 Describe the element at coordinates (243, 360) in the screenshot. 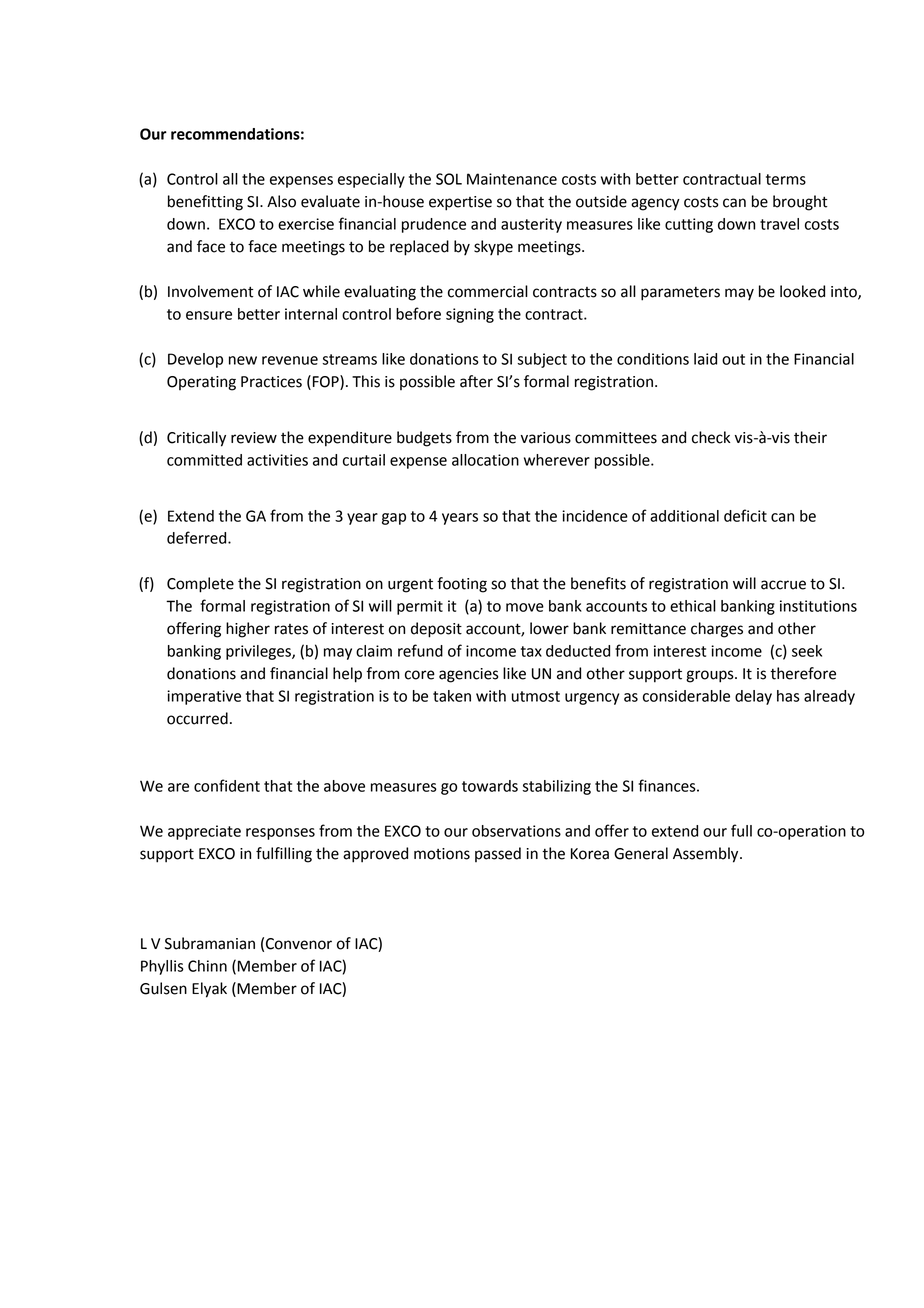

I see `new` at that location.
